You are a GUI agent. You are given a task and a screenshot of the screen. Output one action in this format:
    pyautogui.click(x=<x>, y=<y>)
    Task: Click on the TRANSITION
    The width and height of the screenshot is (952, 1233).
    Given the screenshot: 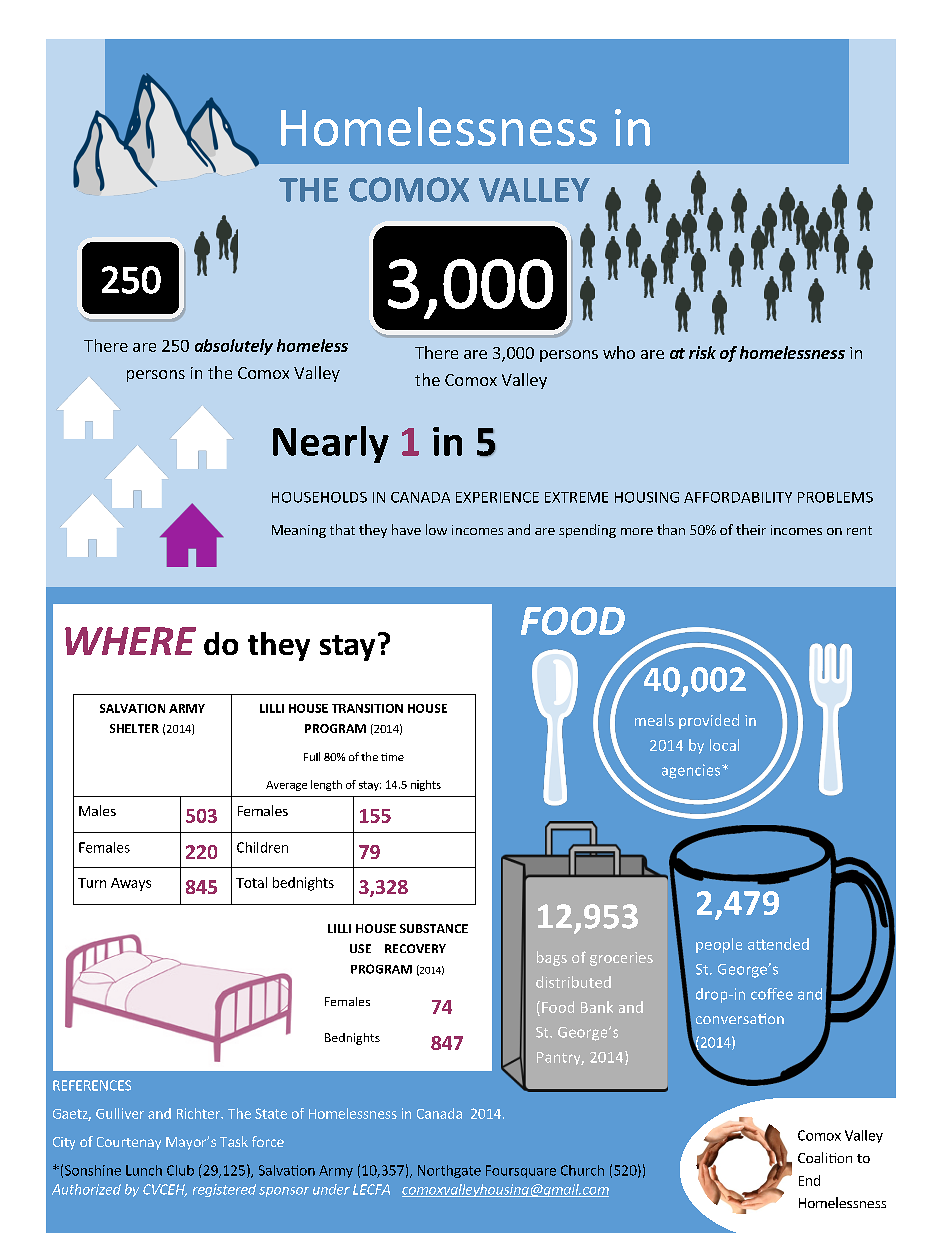 What is the action you would take?
    pyautogui.click(x=367, y=708)
